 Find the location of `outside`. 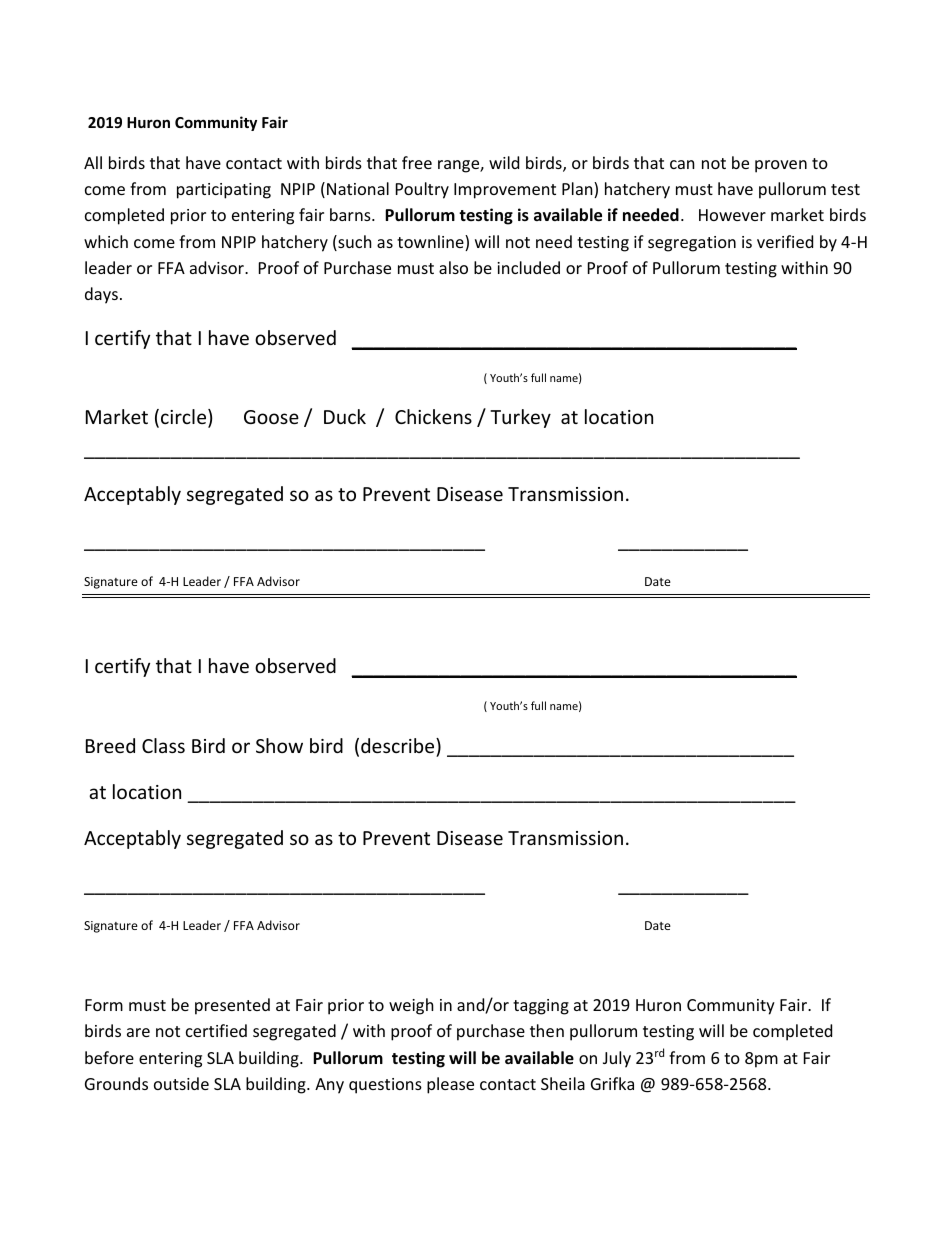

outside is located at coordinates (181, 1083).
